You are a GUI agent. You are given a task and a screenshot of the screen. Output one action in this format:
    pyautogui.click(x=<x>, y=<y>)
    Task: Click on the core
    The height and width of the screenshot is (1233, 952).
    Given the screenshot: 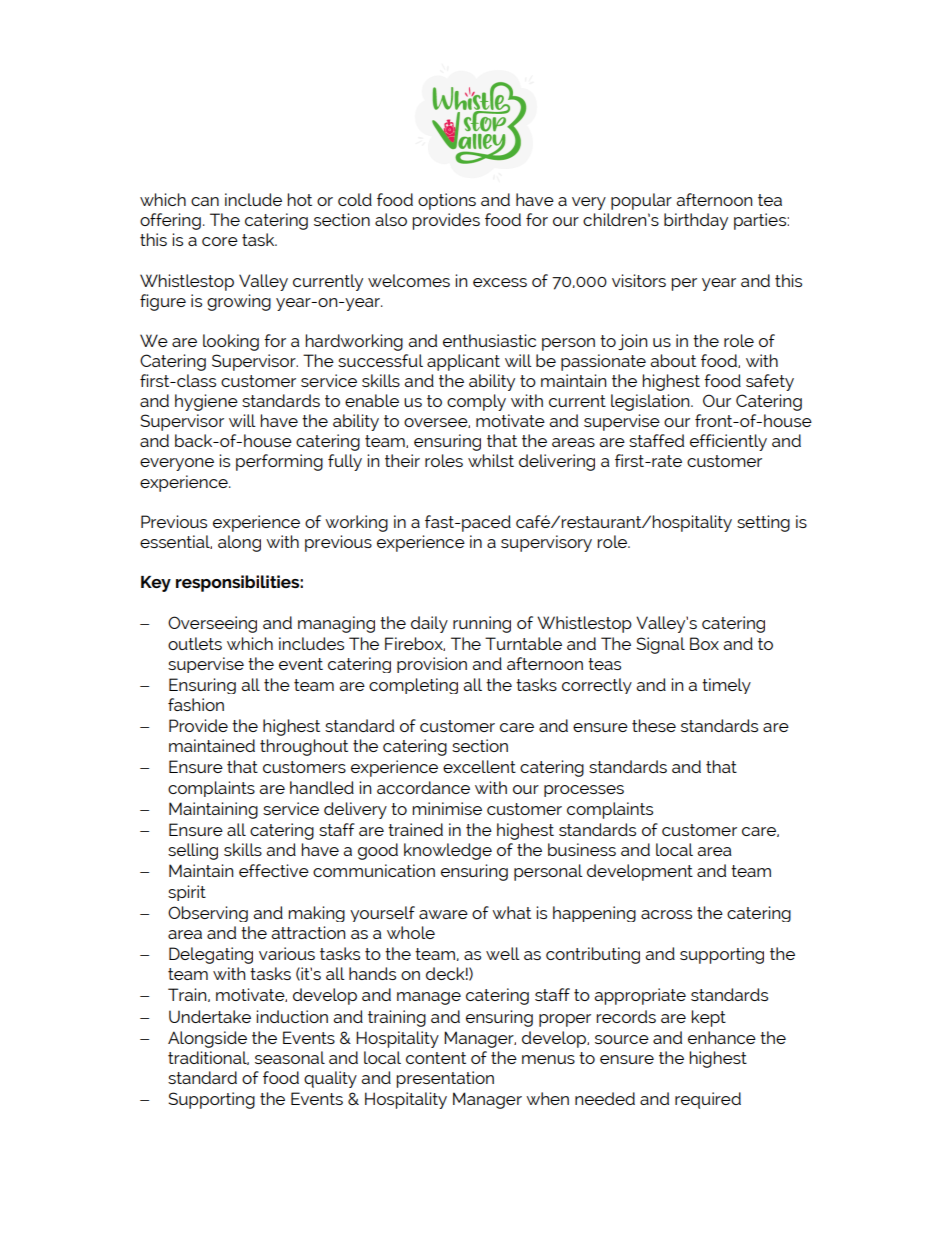 What is the action you would take?
    pyautogui.click(x=220, y=241)
